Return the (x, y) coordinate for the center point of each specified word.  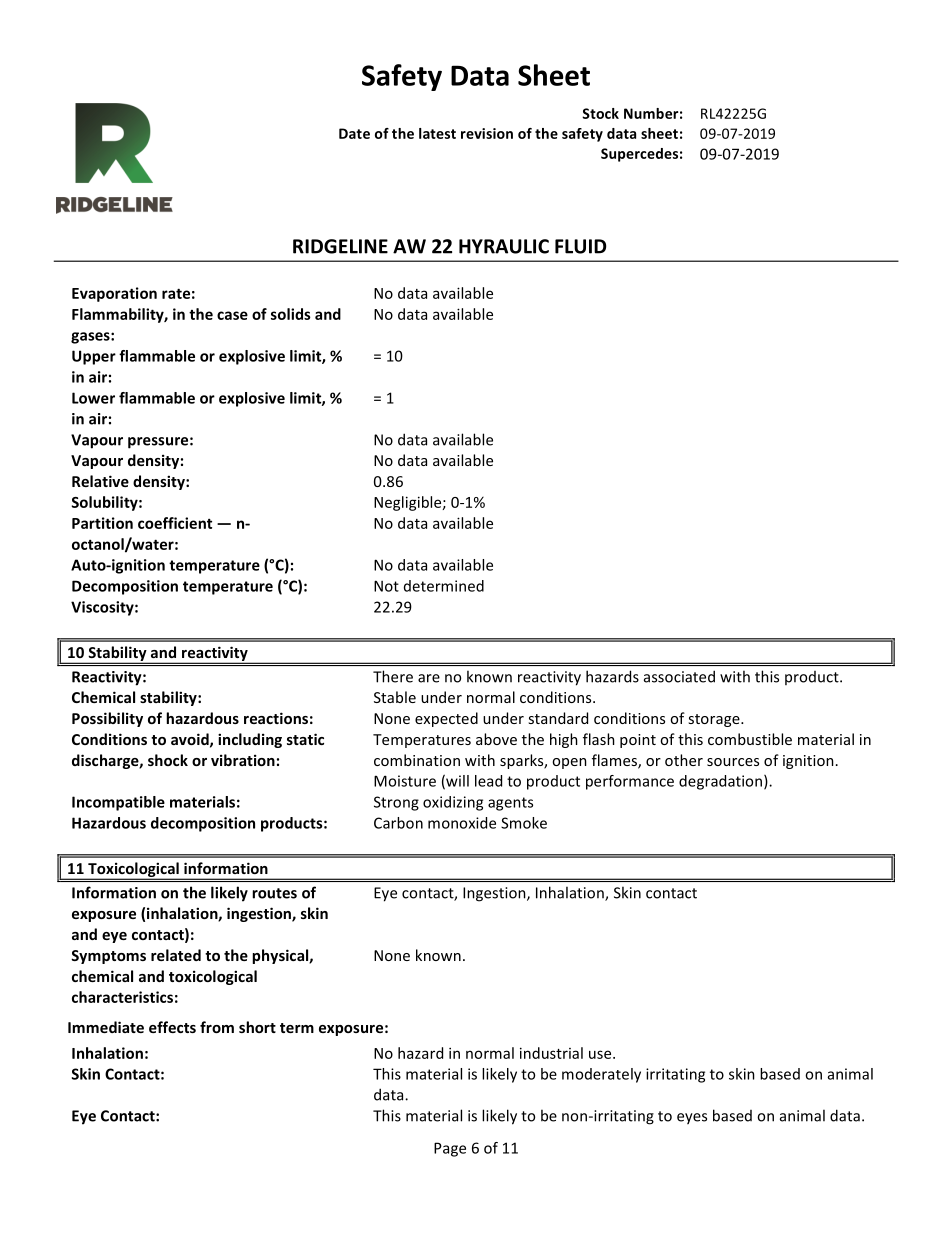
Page (450, 1149)
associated (679, 676)
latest (437, 133)
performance (630, 782)
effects (172, 1027)
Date (354, 133)
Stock (600, 113)
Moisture (405, 781)
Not (386, 586)
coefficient (175, 523)
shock (168, 760)
